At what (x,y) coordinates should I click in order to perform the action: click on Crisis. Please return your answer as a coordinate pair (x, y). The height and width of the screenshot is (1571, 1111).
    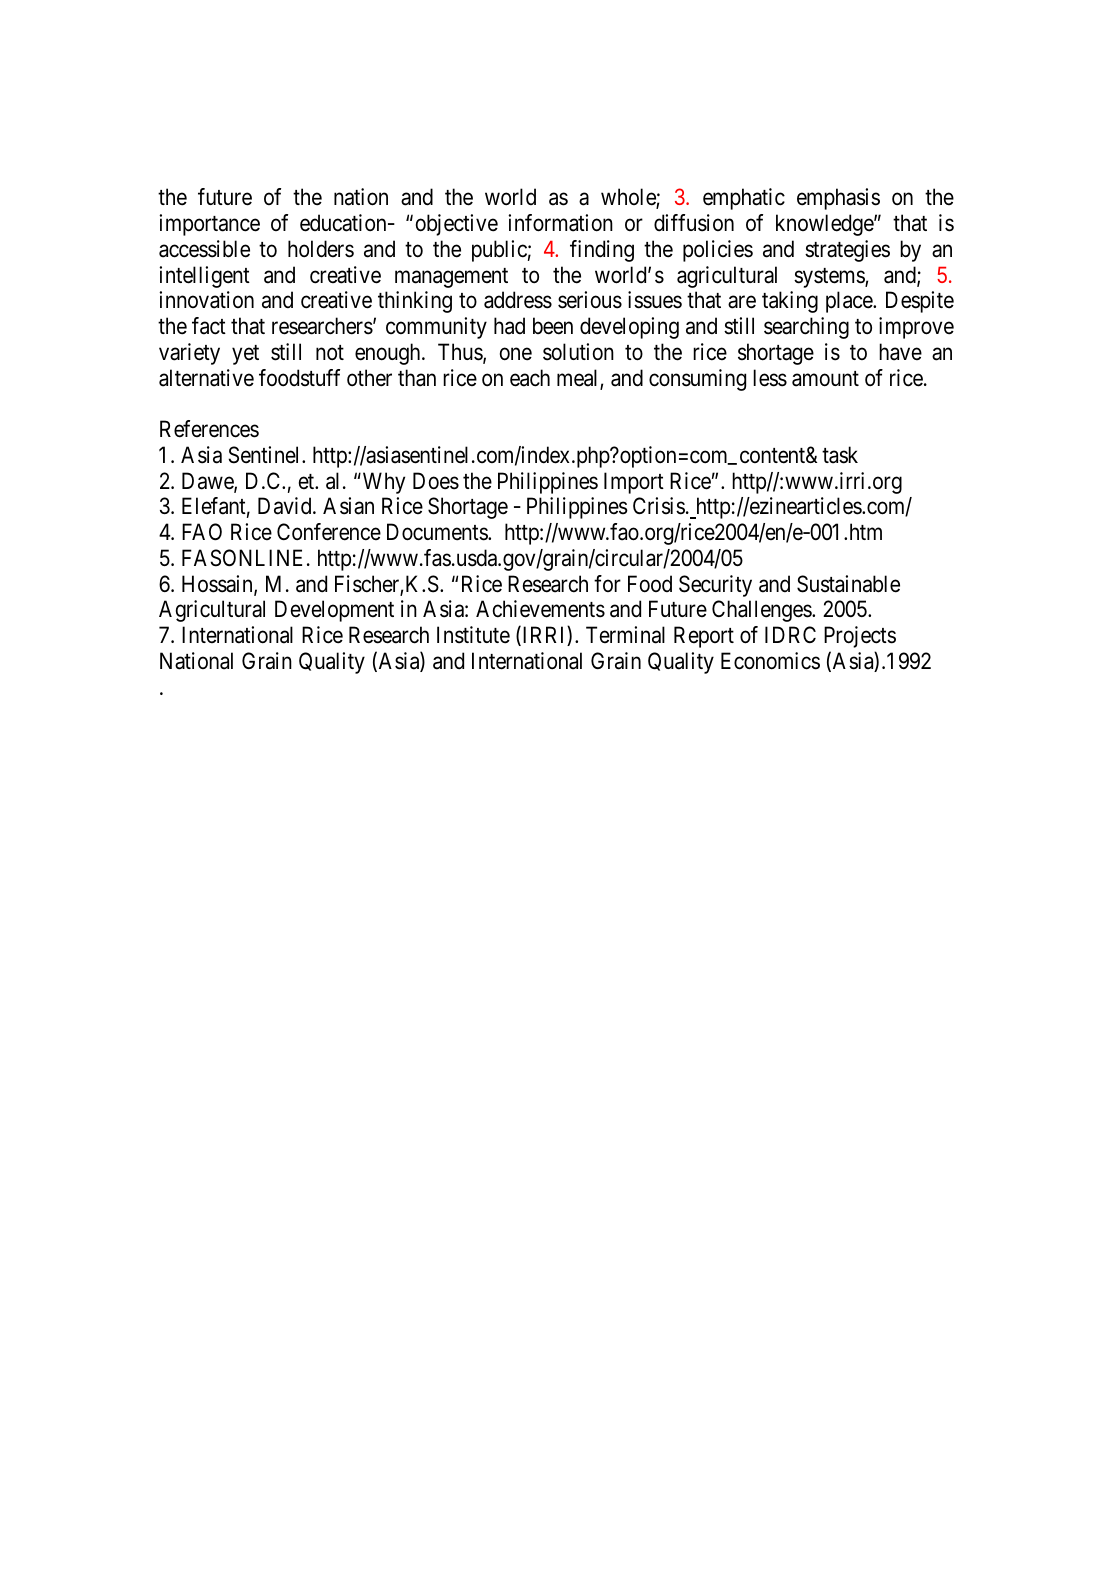
    Looking at the image, I should click on (659, 506).
